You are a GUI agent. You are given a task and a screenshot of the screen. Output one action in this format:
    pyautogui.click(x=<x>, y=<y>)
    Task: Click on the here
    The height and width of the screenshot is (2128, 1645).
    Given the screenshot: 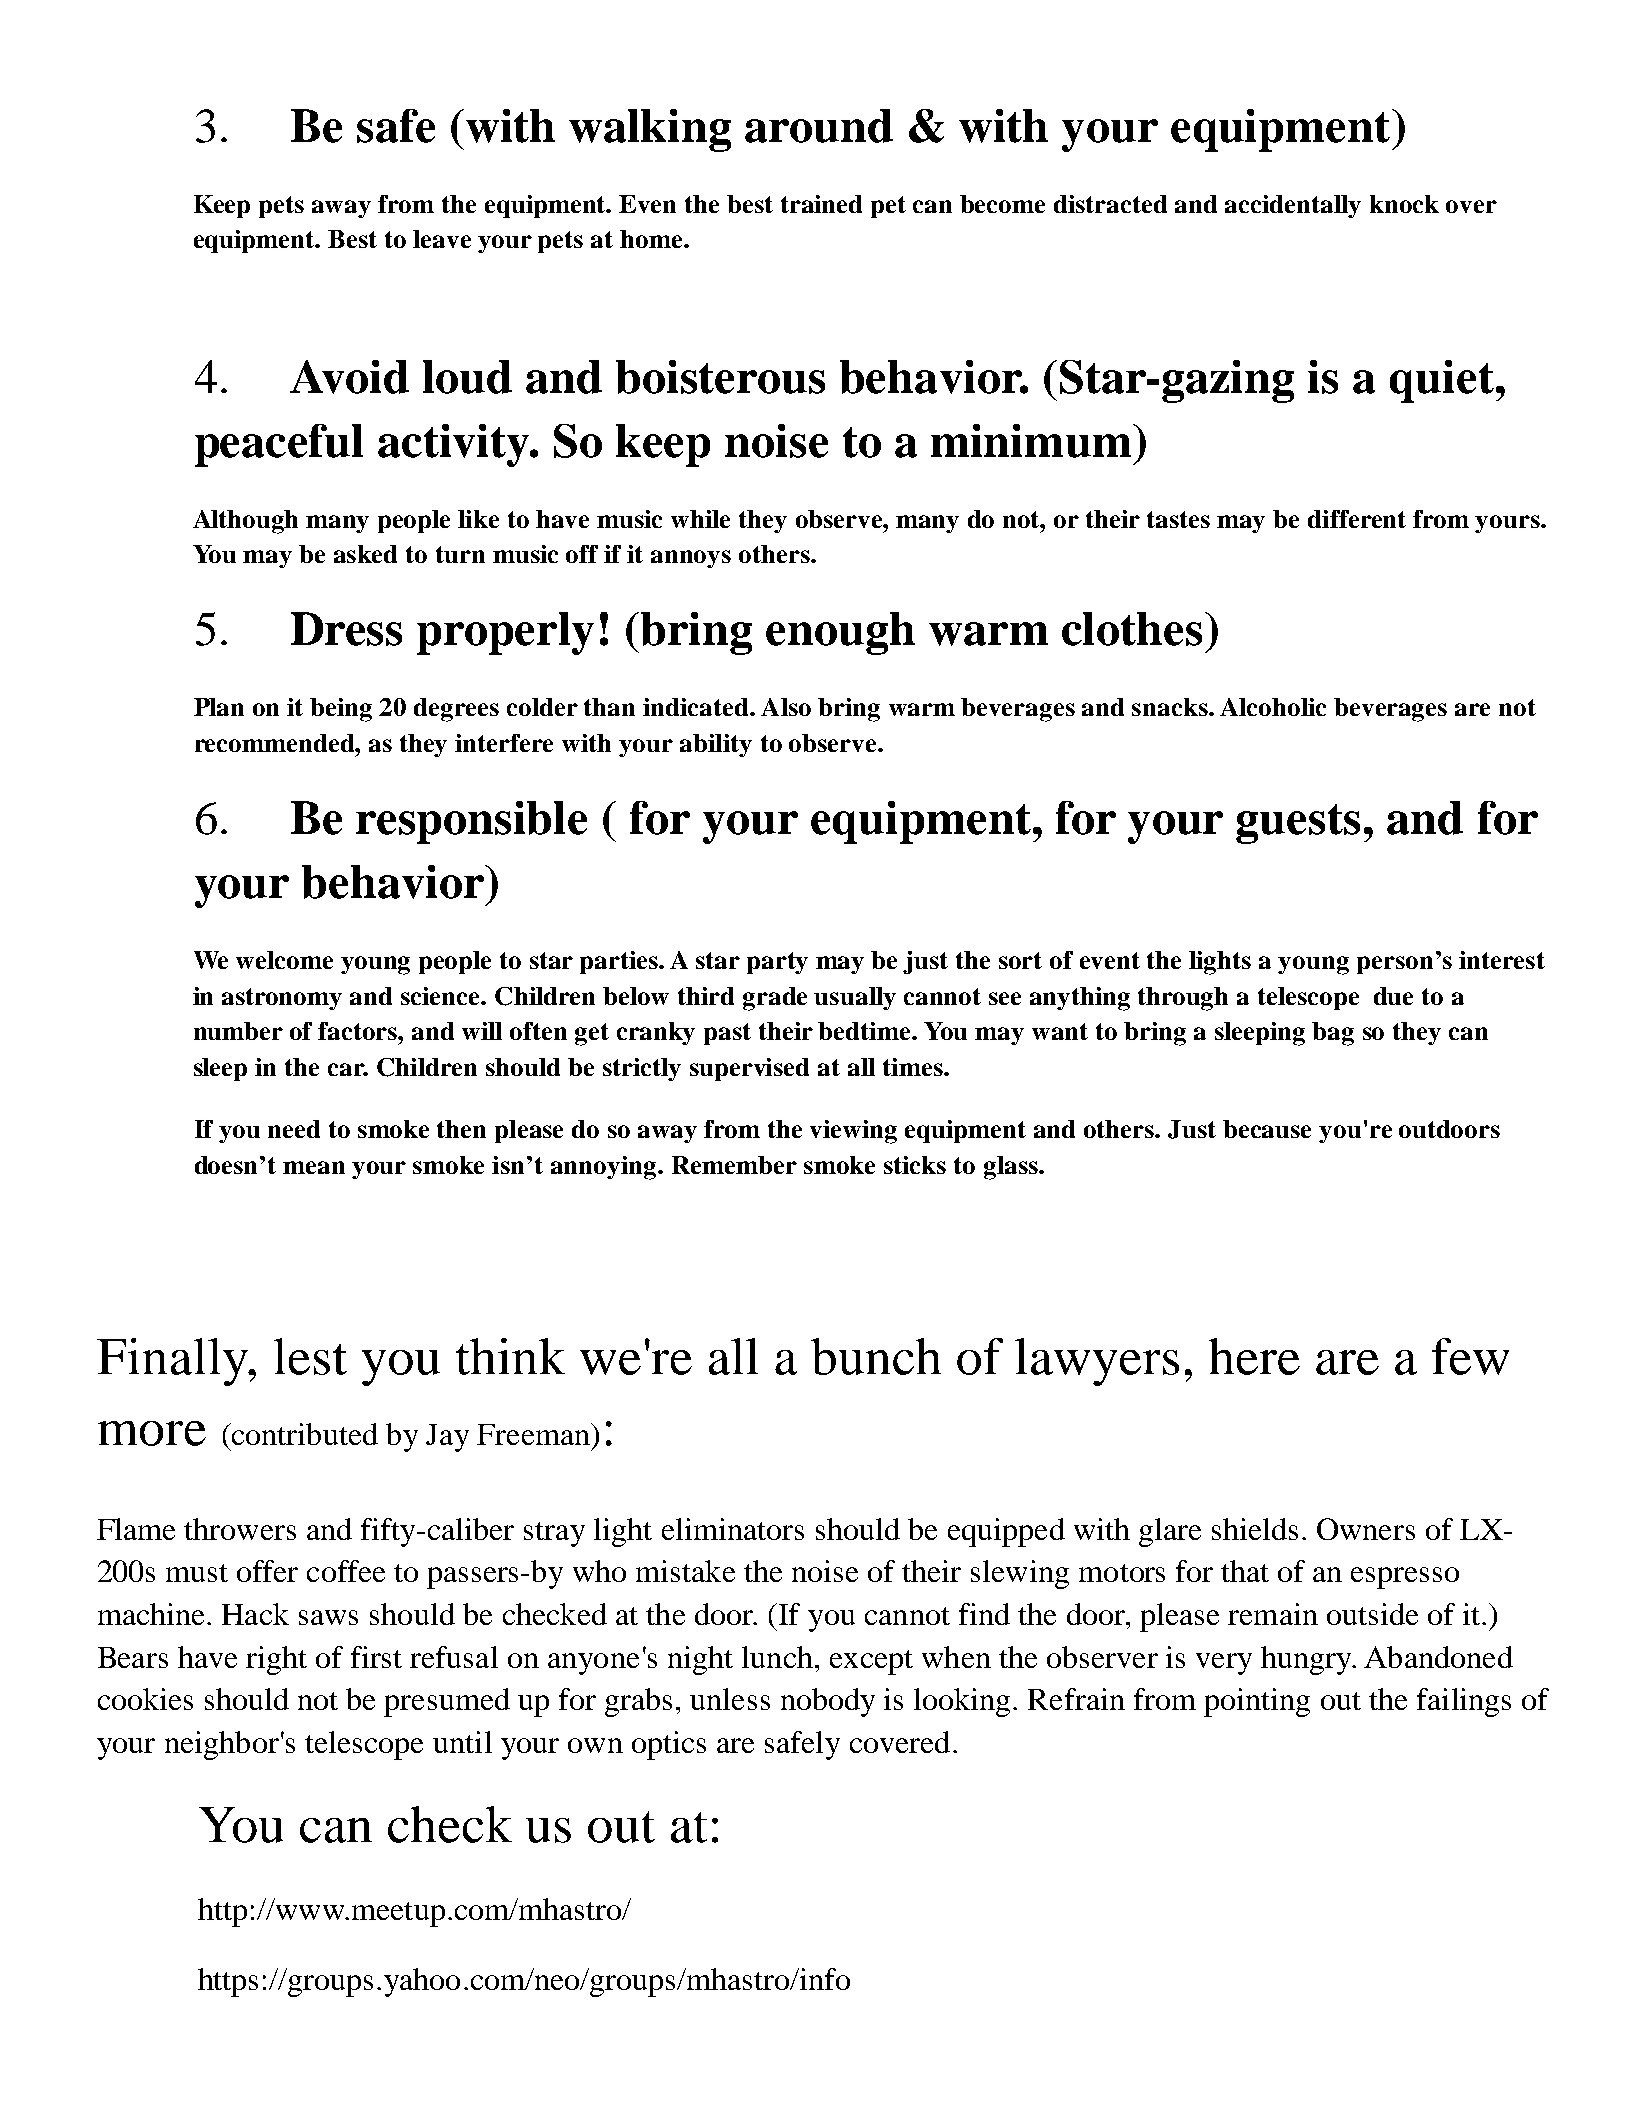 What is the action you would take?
    pyautogui.click(x=1254, y=1356)
